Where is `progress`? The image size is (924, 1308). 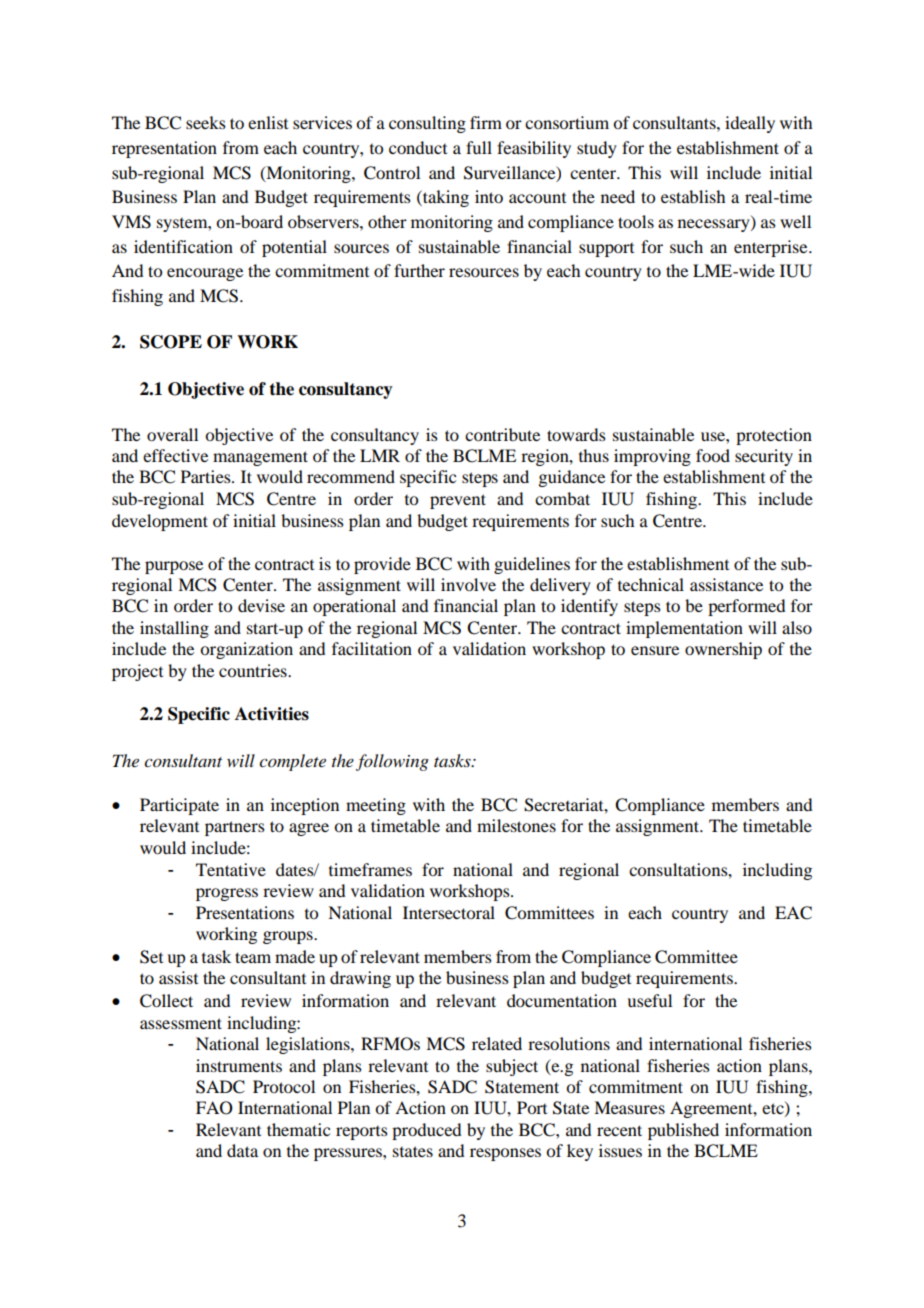 progress is located at coordinates (227, 894).
